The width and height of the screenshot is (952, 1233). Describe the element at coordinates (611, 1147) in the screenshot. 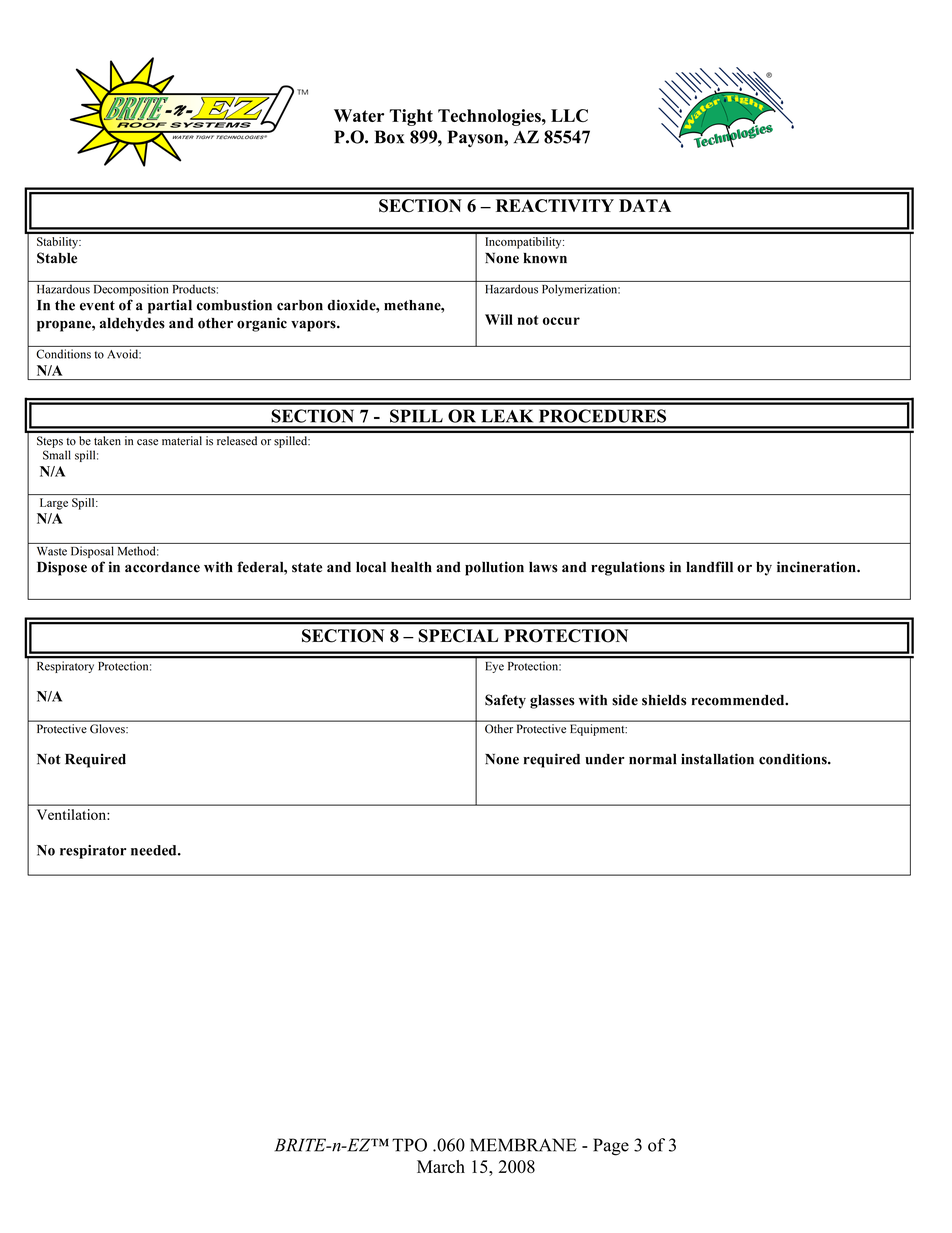

I see `Page` at that location.
